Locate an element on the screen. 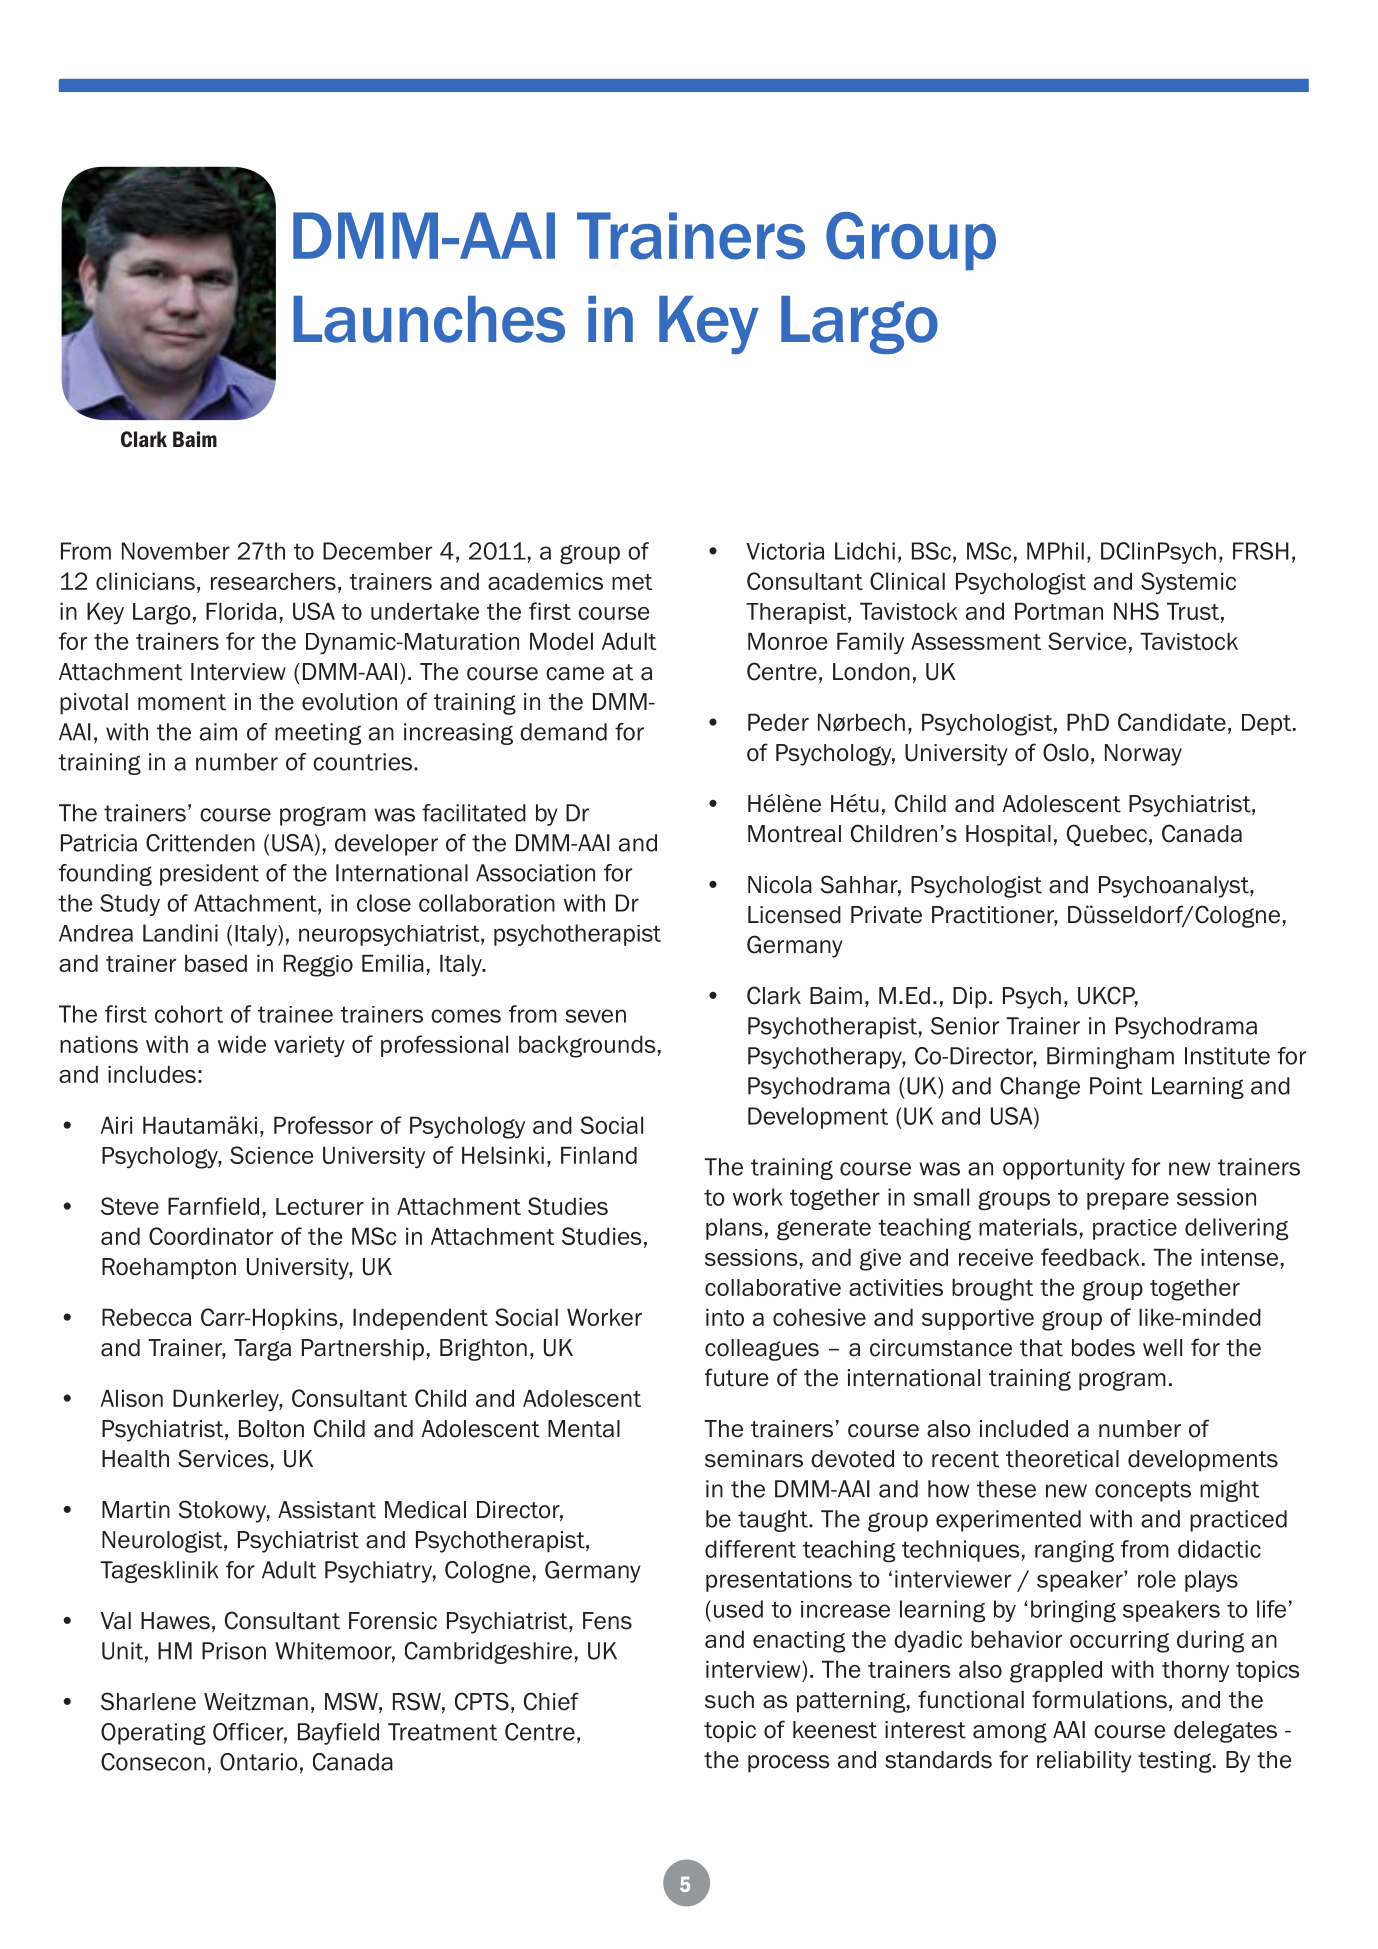 The width and height of the screenshot is (1378, 1949). Victoria is located at coordinates (785, 551).
